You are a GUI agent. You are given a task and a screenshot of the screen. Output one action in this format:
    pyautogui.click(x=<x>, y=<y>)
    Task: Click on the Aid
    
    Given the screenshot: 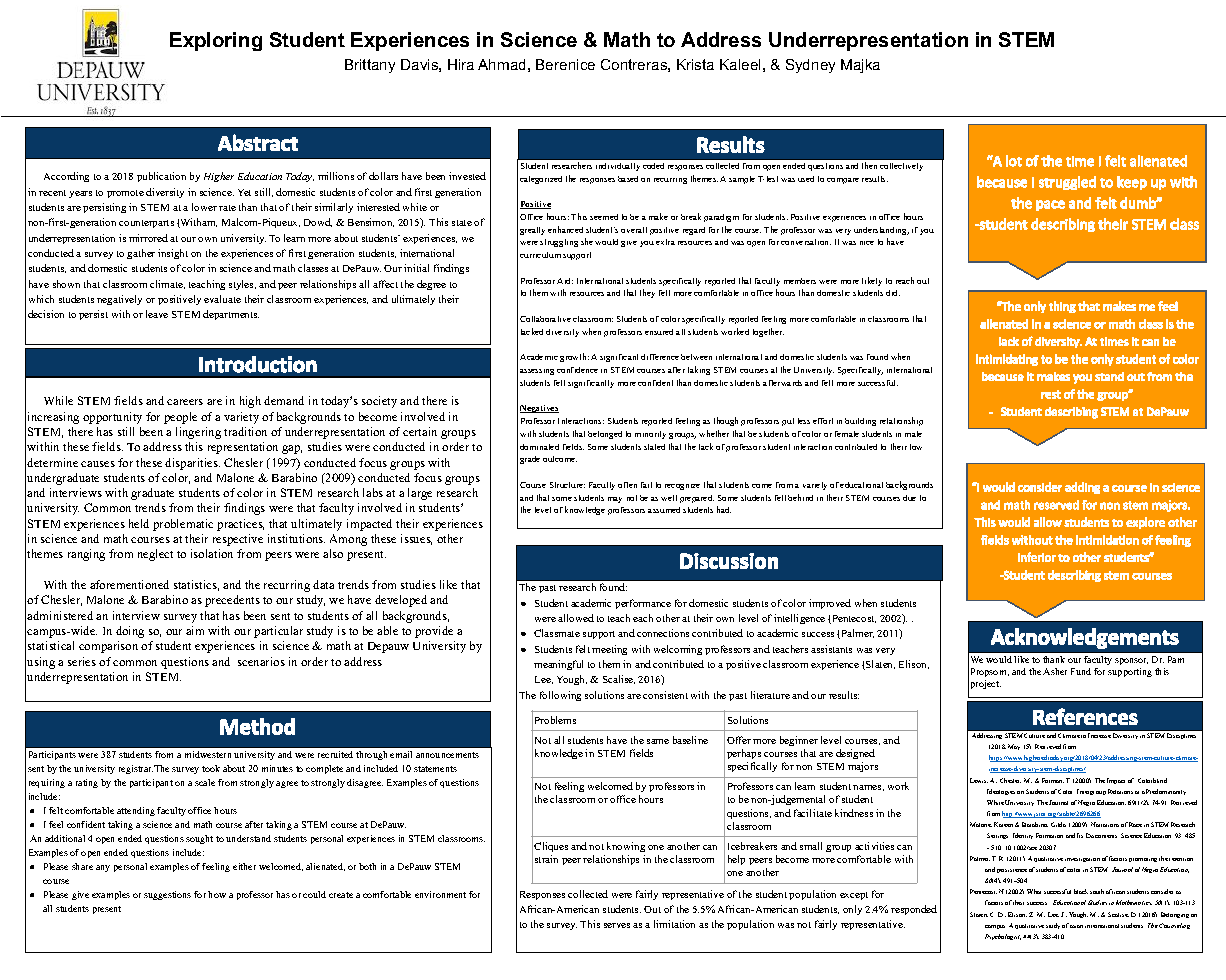 What is the action you would take?
    pyautogui.click(x=565, y=281)
